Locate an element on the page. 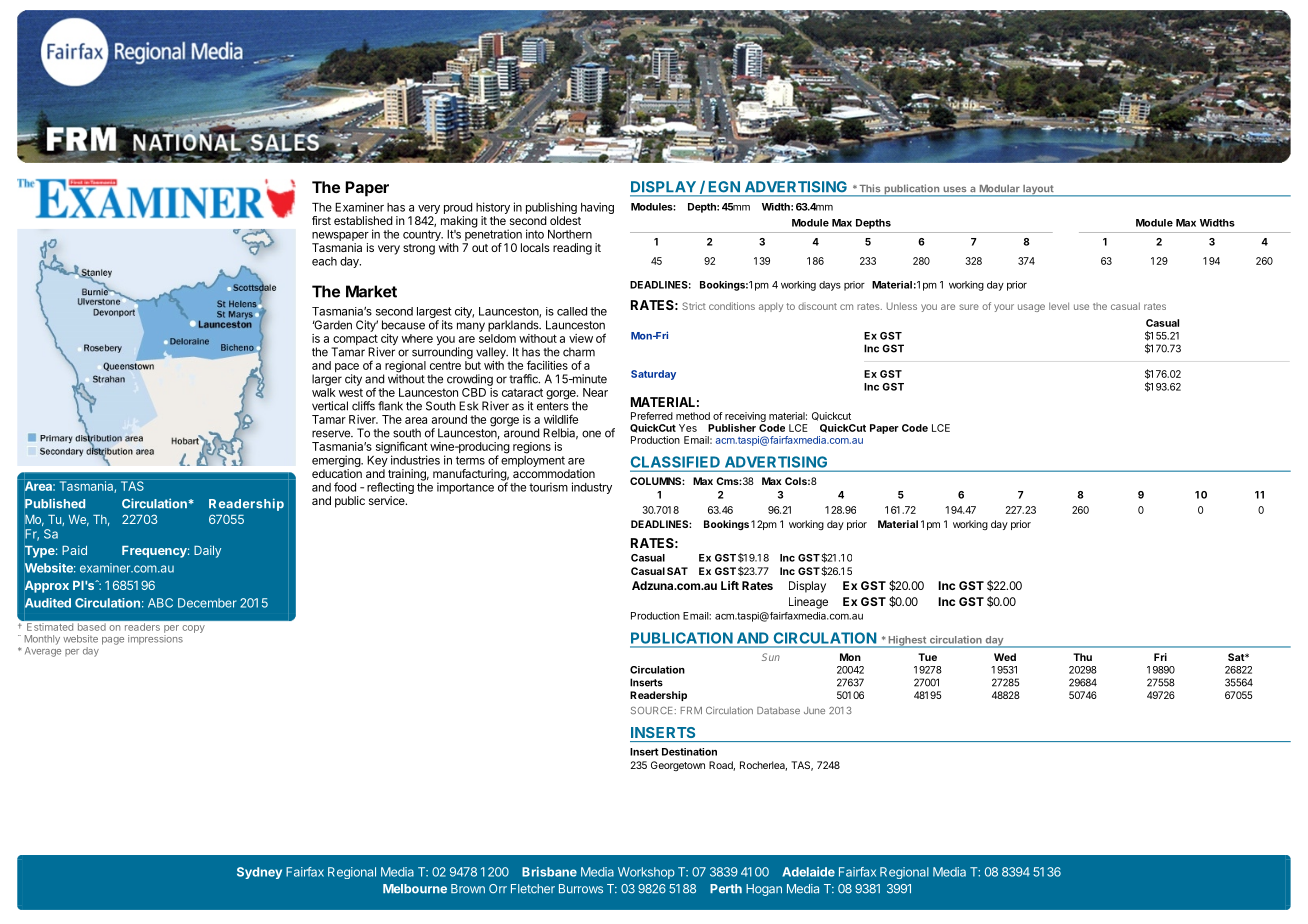  receiving is located at coordinates (744, 418).
